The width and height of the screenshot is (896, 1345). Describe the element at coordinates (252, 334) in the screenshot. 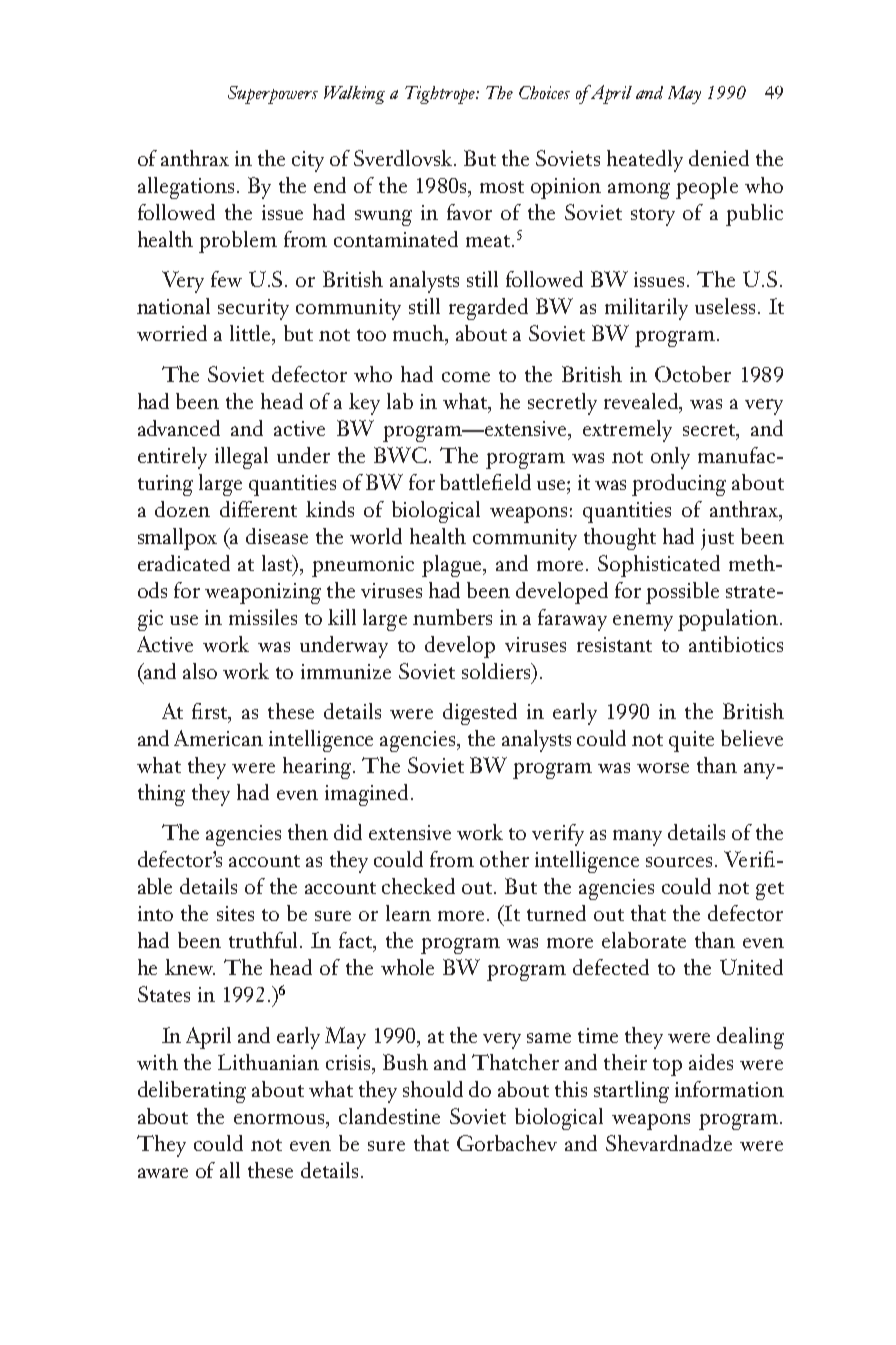

I see `little` at that location.
